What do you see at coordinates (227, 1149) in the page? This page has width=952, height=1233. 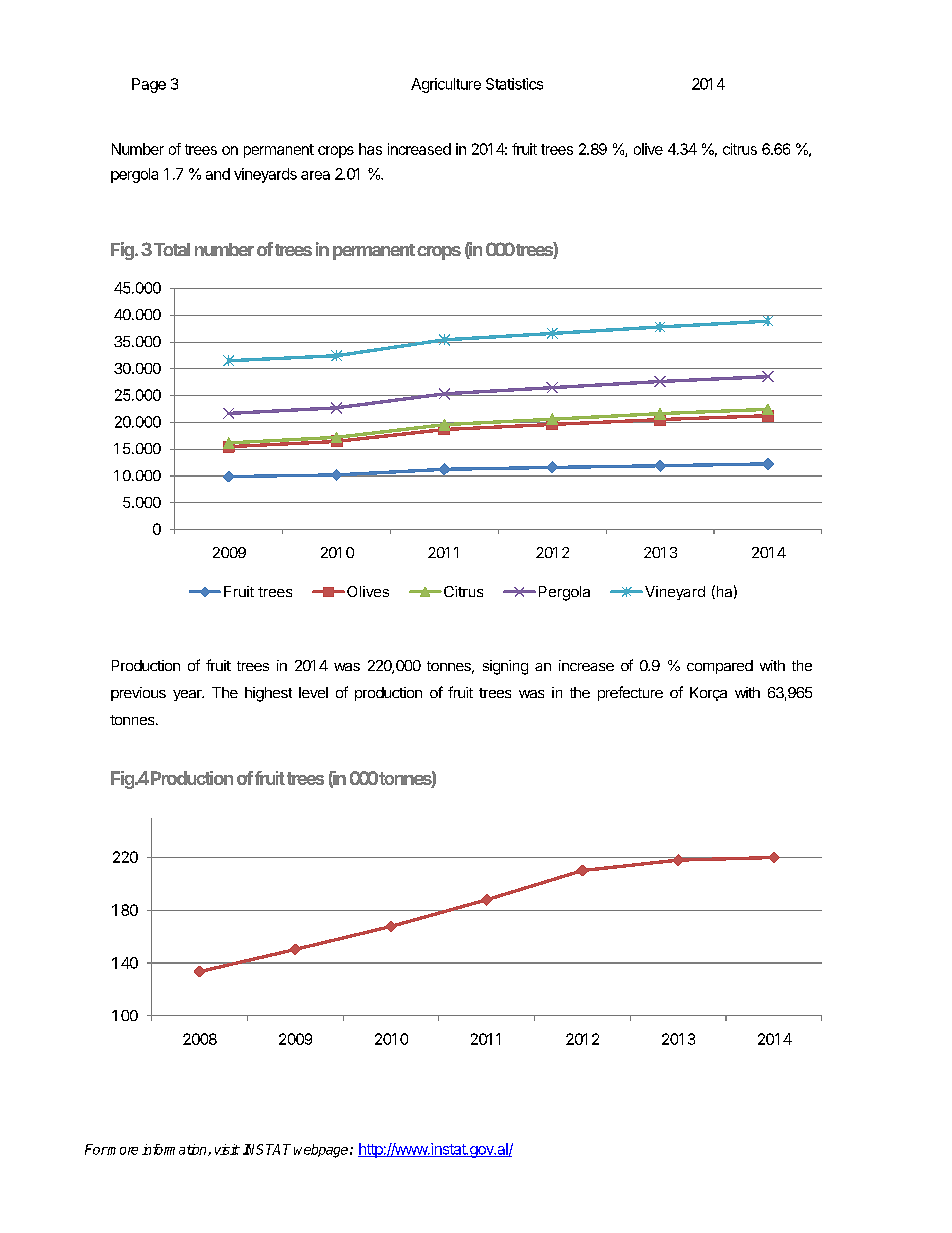 I see `visit` at bounding box center [227, 1149].
